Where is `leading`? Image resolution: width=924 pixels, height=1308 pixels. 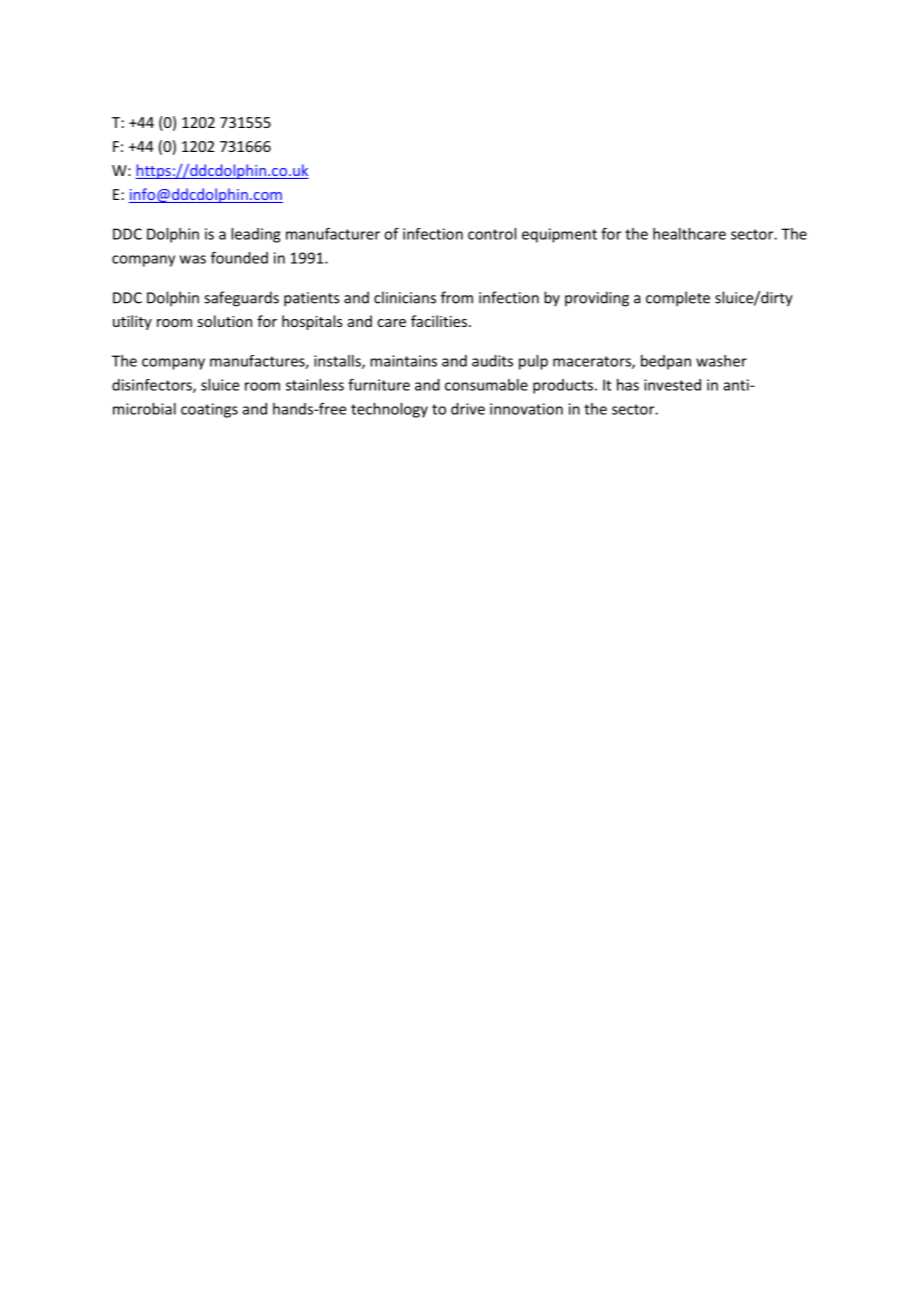 leading is located at coordinates (255, 235).
